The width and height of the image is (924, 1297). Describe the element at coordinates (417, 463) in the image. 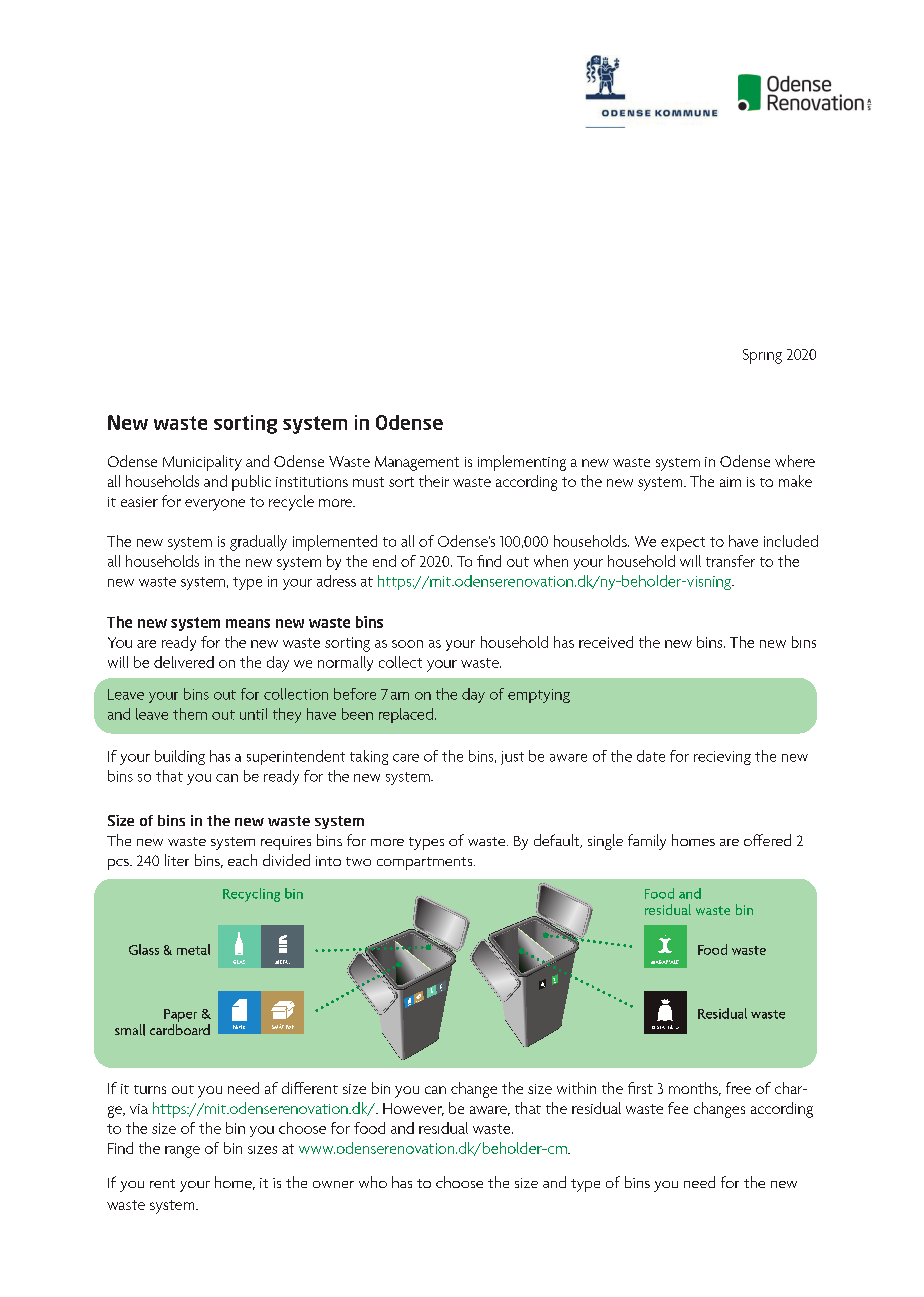

I see `Management` at that location.
